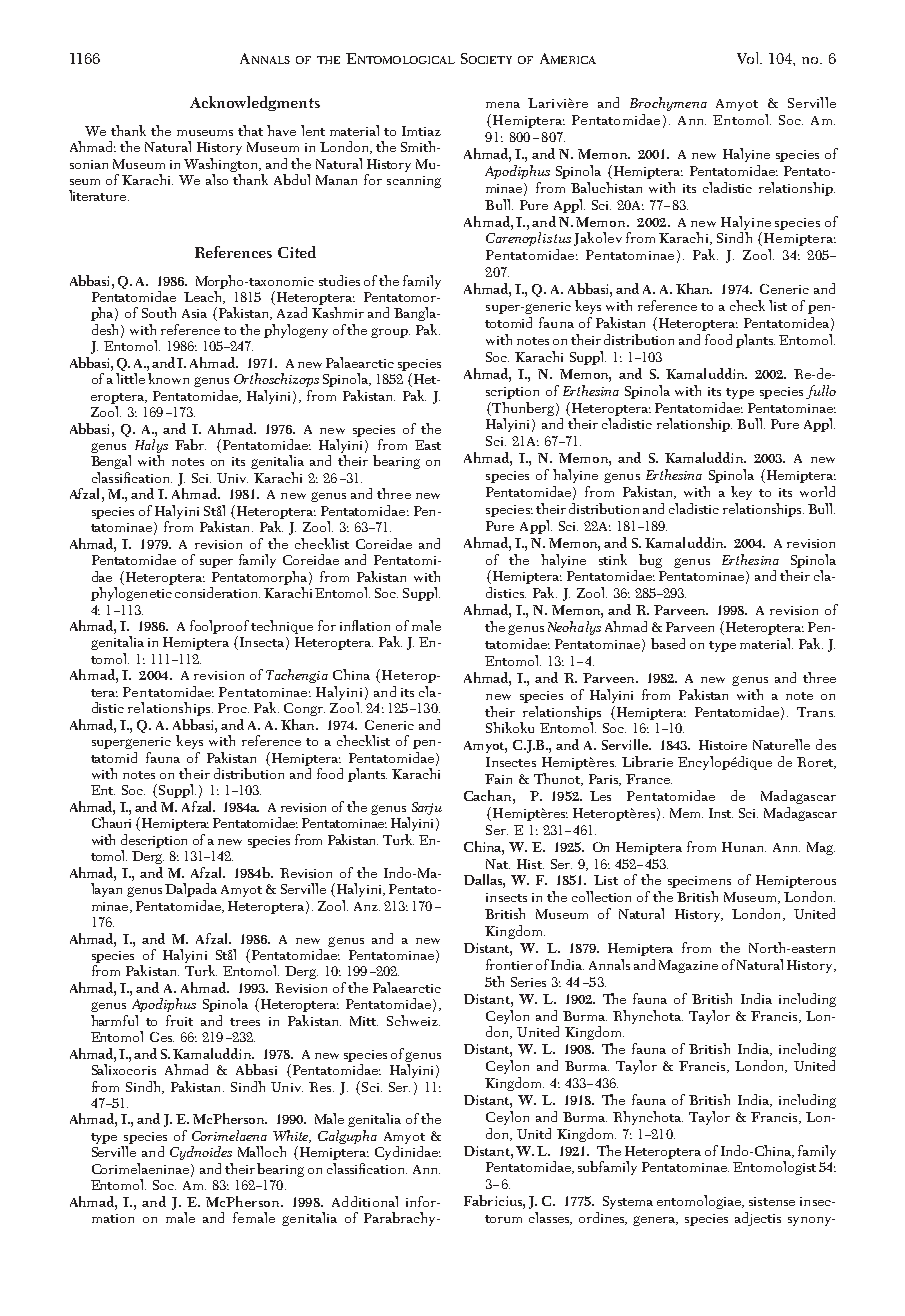 This image has width=905, height=1316. I want to click on Vol, so click(749, 58).
